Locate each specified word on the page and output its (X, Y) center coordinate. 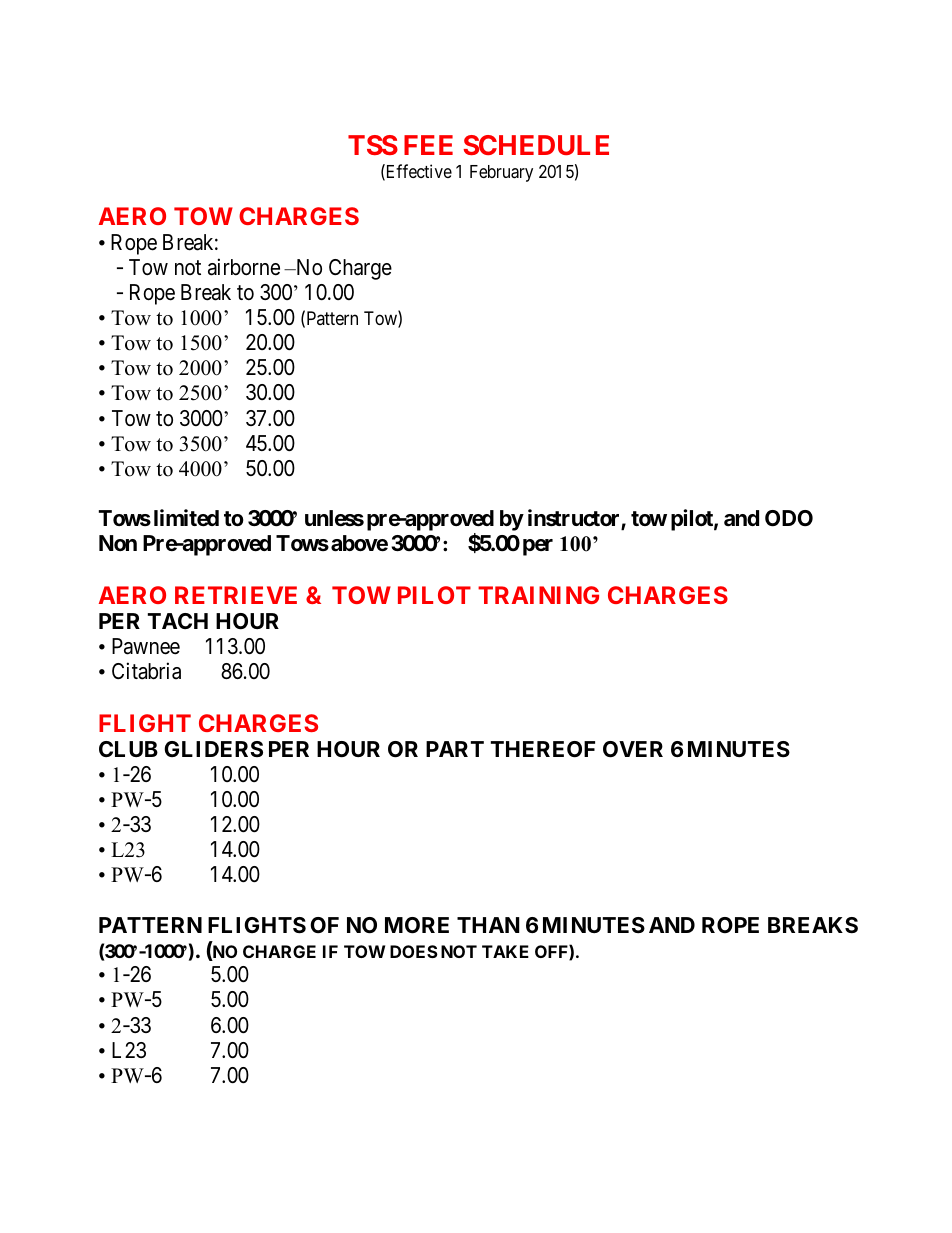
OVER (633, 749)
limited (186, 518)
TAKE (505, 951)
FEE (428, 145)
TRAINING (538, 595)
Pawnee (146, 646)
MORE (417, 925)
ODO (789, 518)
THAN (488, 925)
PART (455, 749)
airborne (244, 267)
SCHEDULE (536, 145)
